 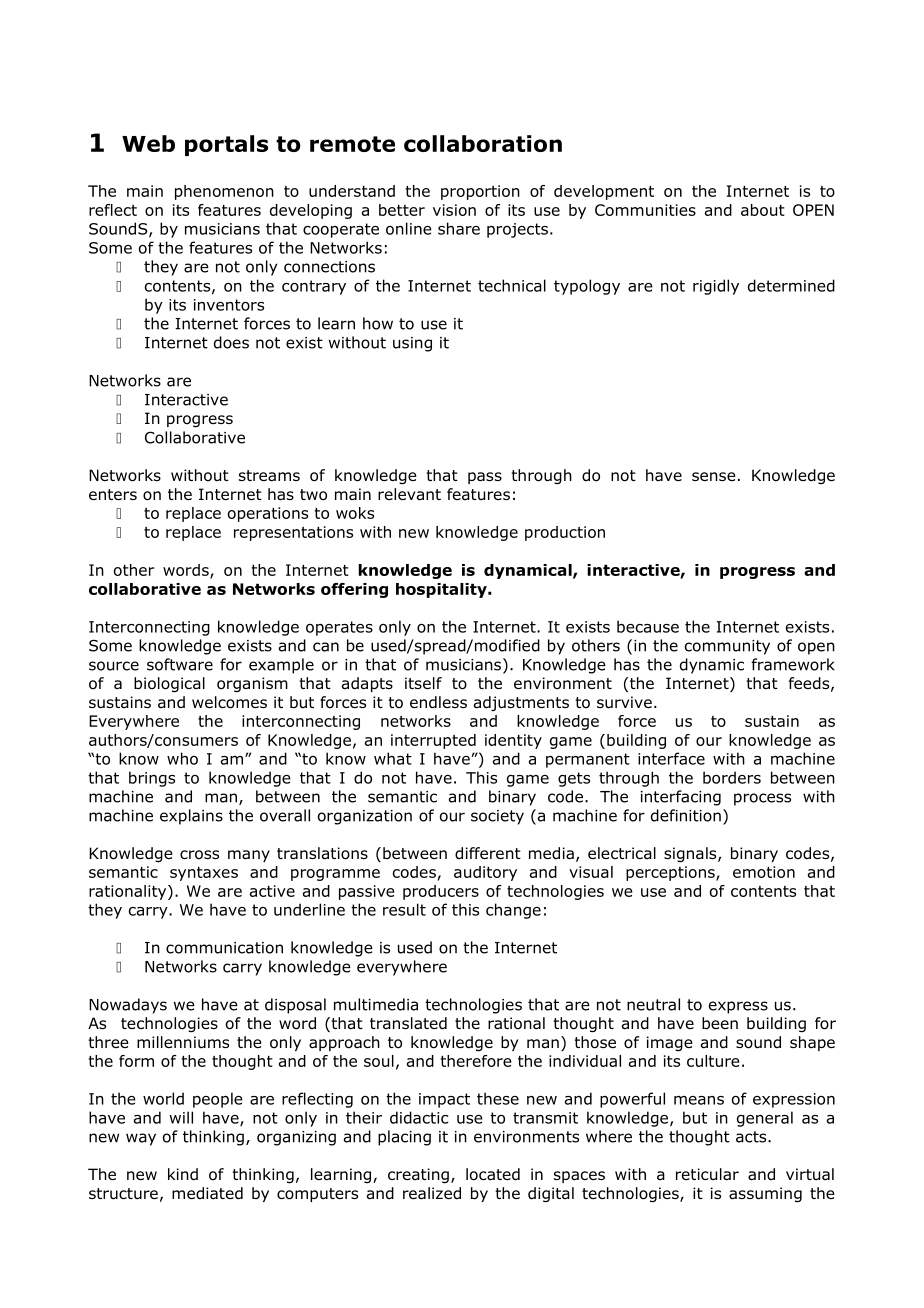 What do you see at coordinates (691, 854) in the screenshot?
I see `signals` at bounding box center [691, 854].
